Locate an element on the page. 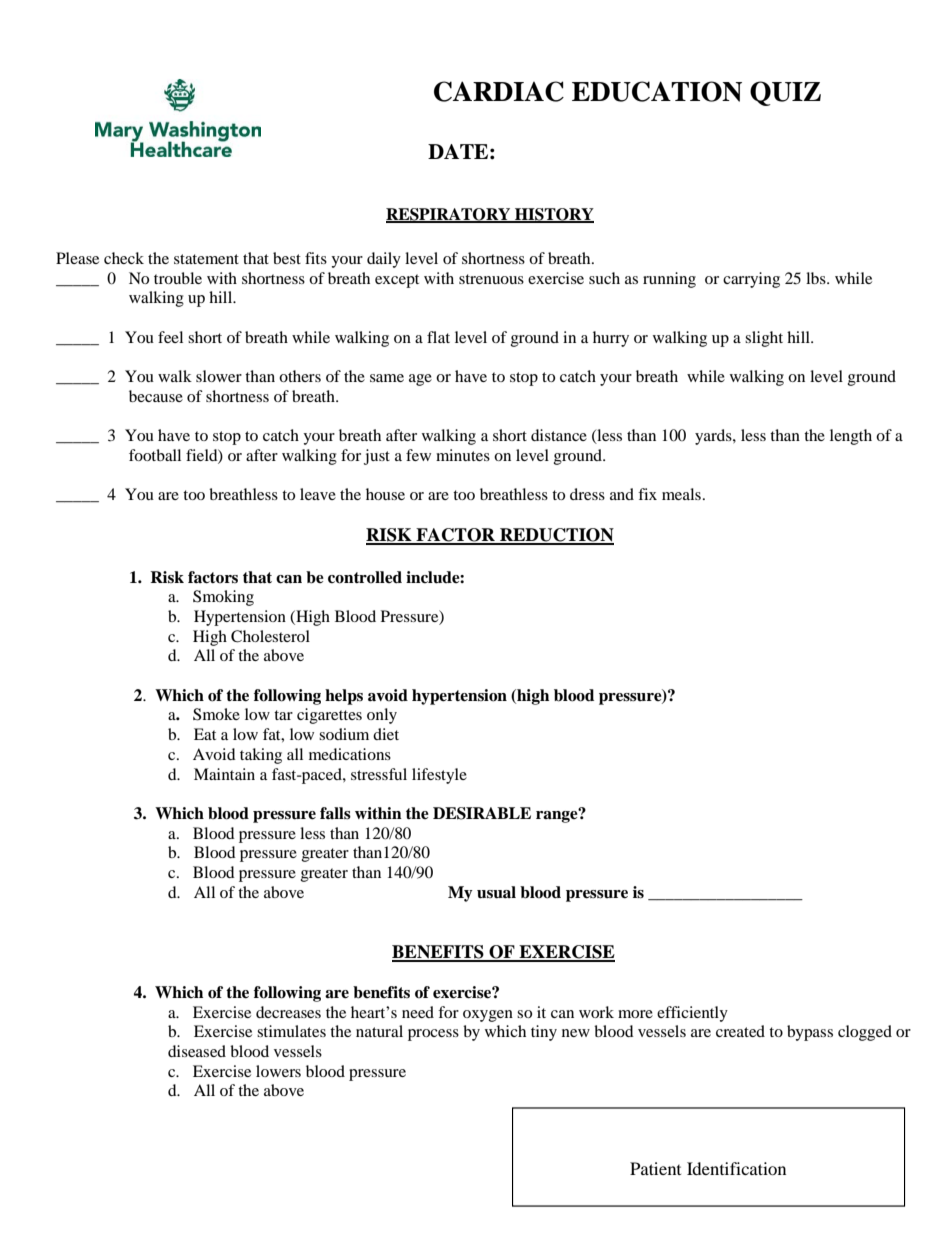 This image has width=952, height=1233. statement is located at coordinates (206, 259).
